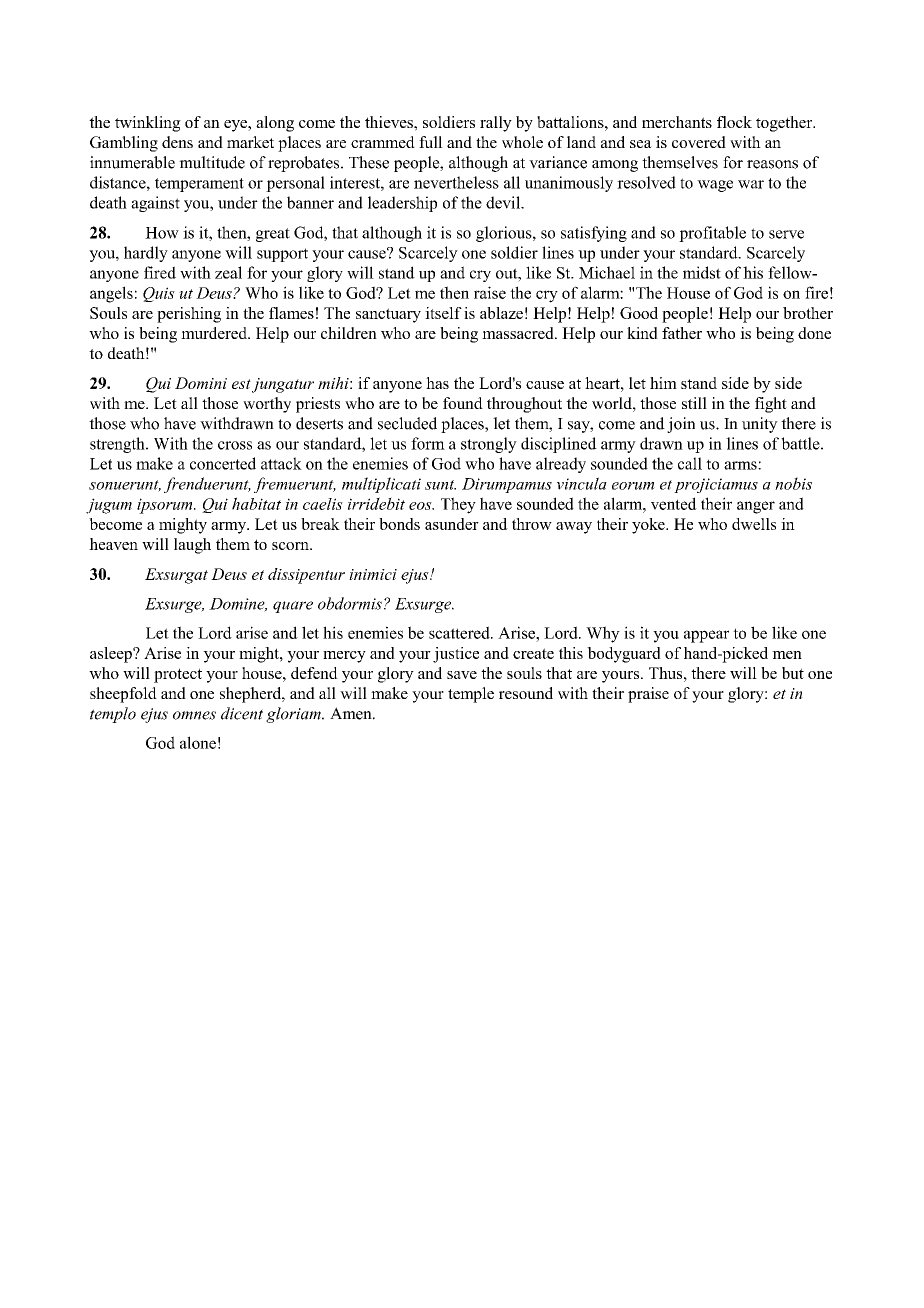 The width and height of the screenshot is (924, 1308). I want to click on but, so click(793, 673).
